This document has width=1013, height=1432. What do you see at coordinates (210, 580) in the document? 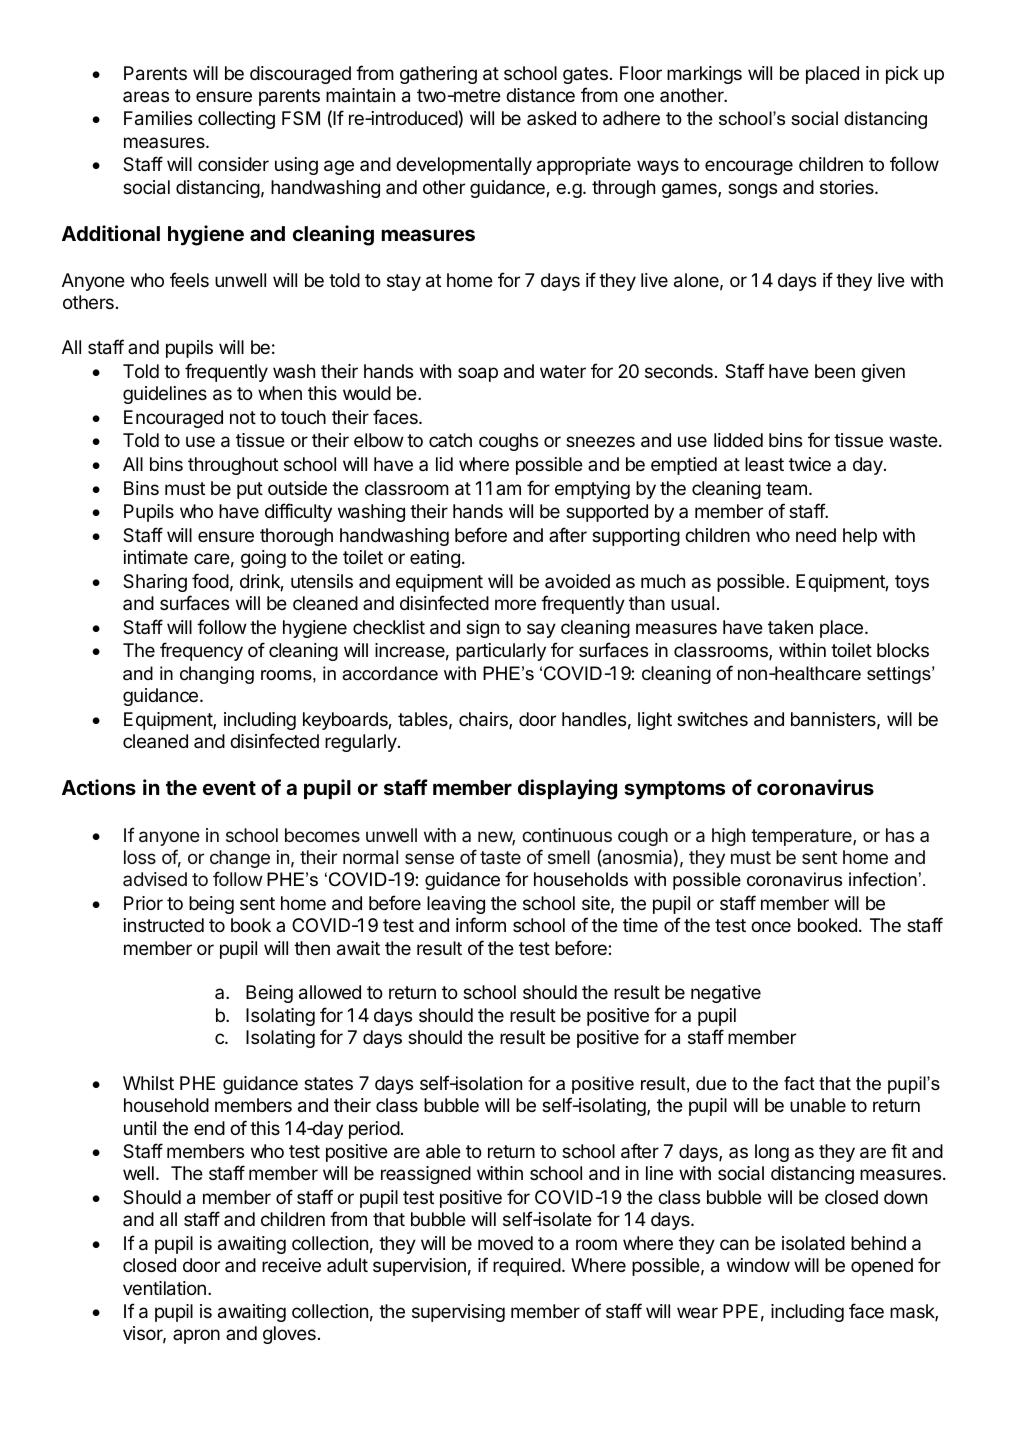
I see `food` at bounding box center [210, 580].
